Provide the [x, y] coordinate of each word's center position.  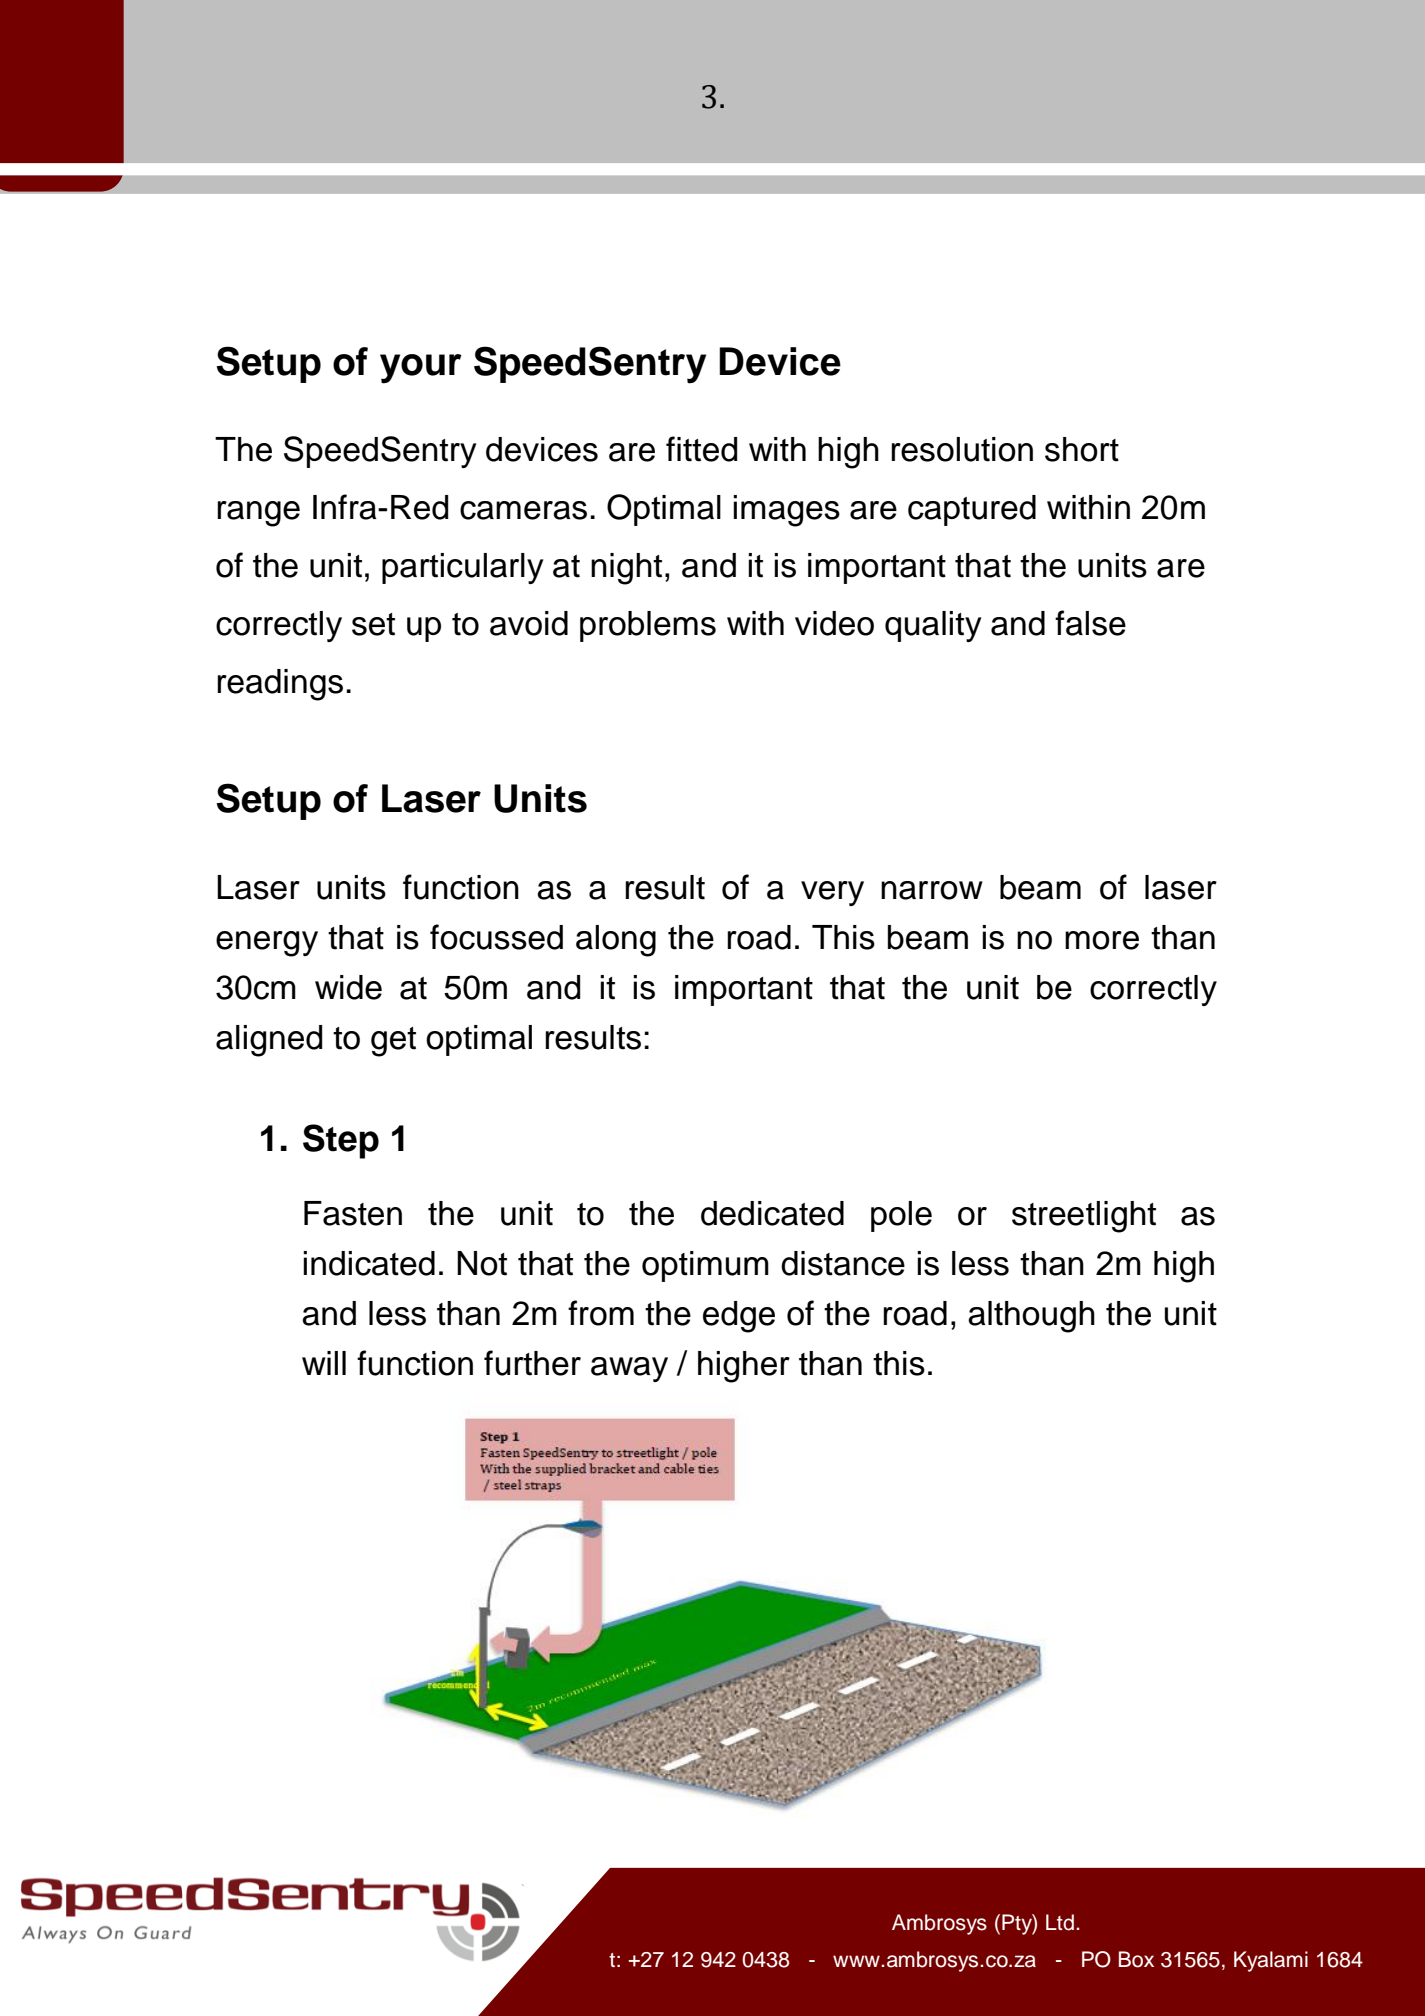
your [421, 369]
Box [1136, 1959]
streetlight [1084, 1217]
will [324, 1363]
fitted [701, 449]
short [1082, 449]
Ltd [1060, 1922]
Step [341, 1141]
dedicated [772, 1213]
